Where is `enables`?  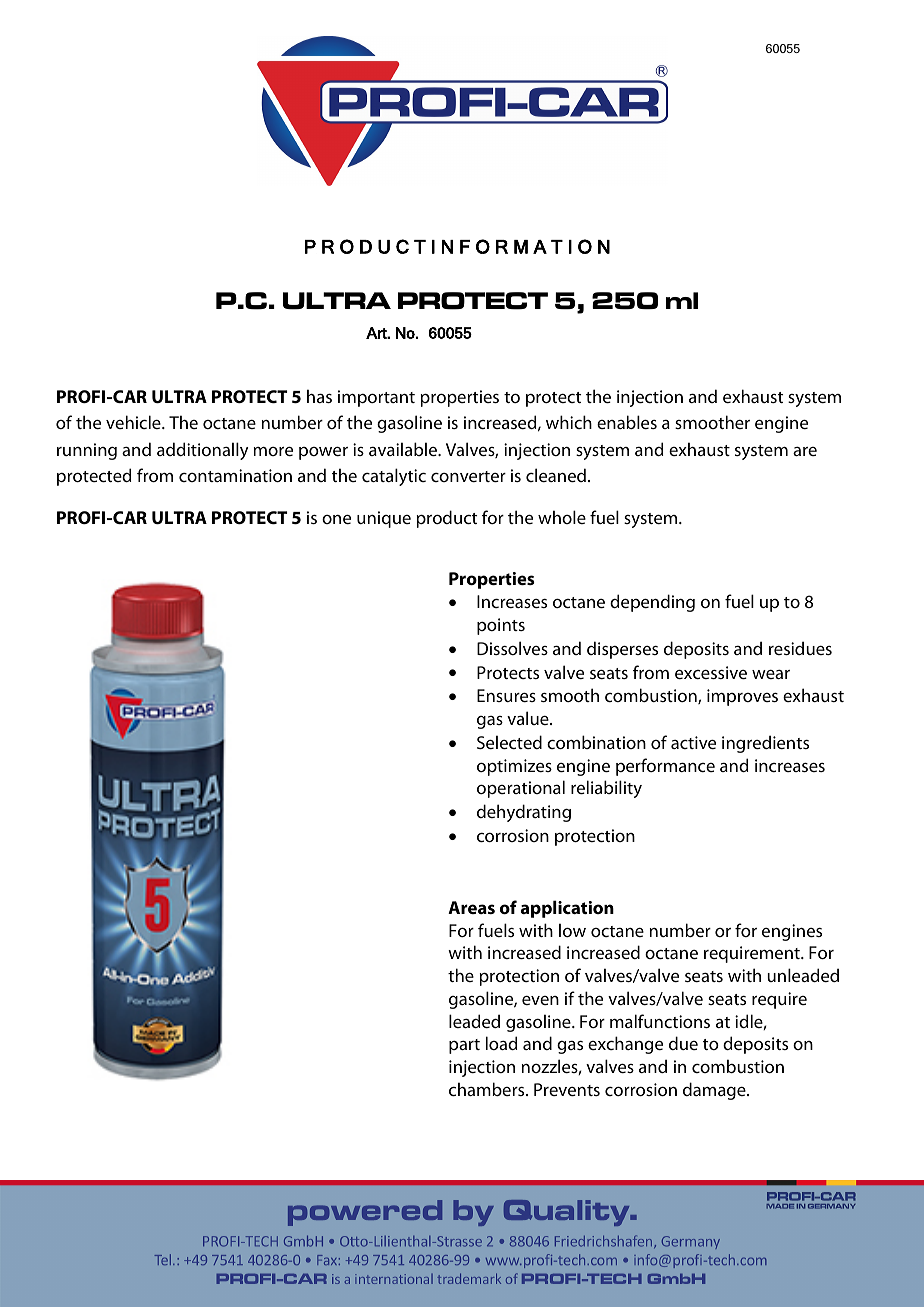 enables is located at coordinates (627, 422).
